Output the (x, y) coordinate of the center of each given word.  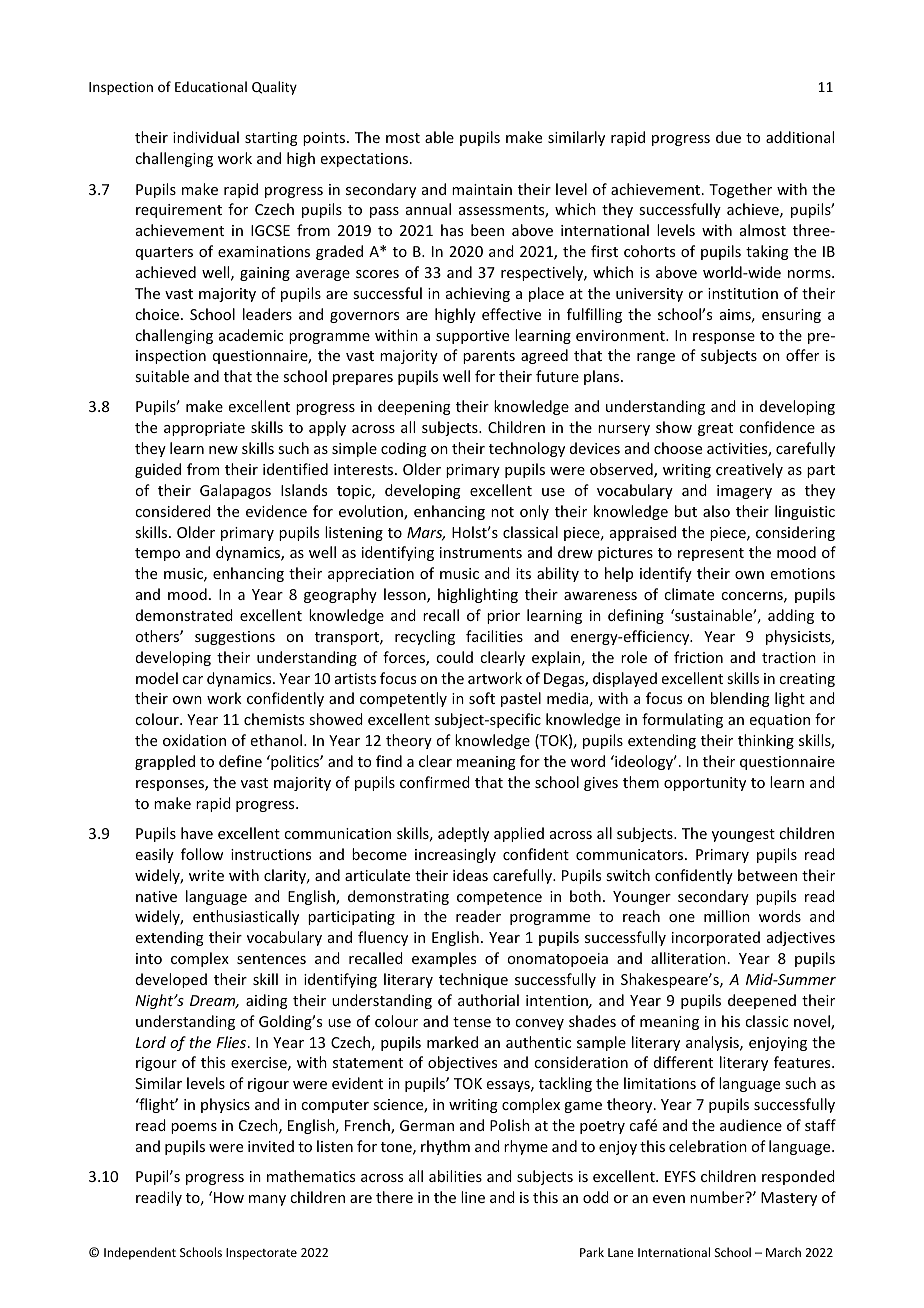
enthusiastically (246, 917)
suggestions (235, 638)
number (718, 1197)
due (728, 137)
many (267, 1200)
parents (489, 357)
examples (444, 959)
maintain (482, 189)
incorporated (716, 938)
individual (206, 137)
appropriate (204, 429)
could (454, 657)
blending (740, 699)
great (715, 429)
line (473, 1197)
